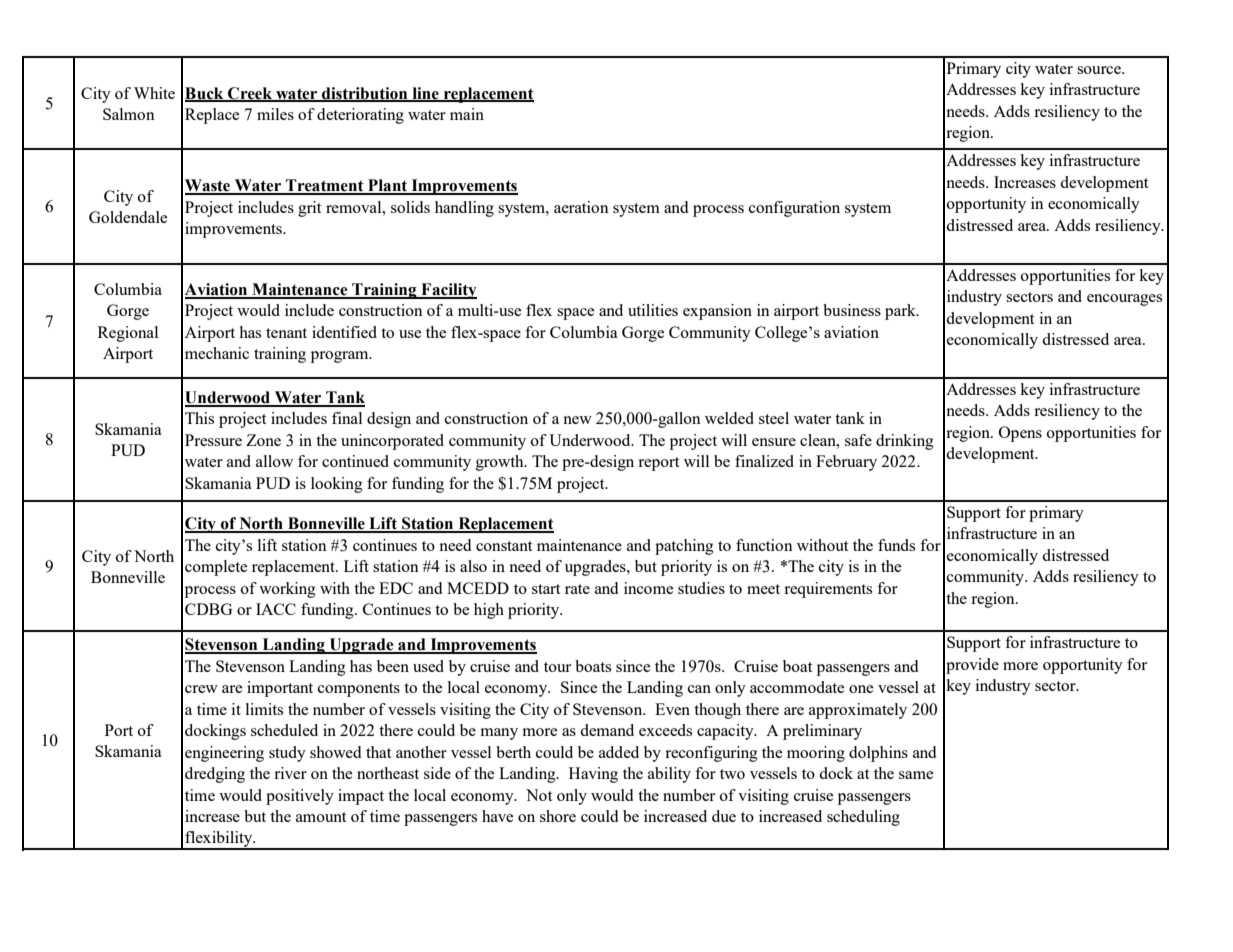 The image size is (1233, 952). What do you see at coordinates (286, 333) in the screenshot?
I see `tenant` at bounding box center [286, 333].
